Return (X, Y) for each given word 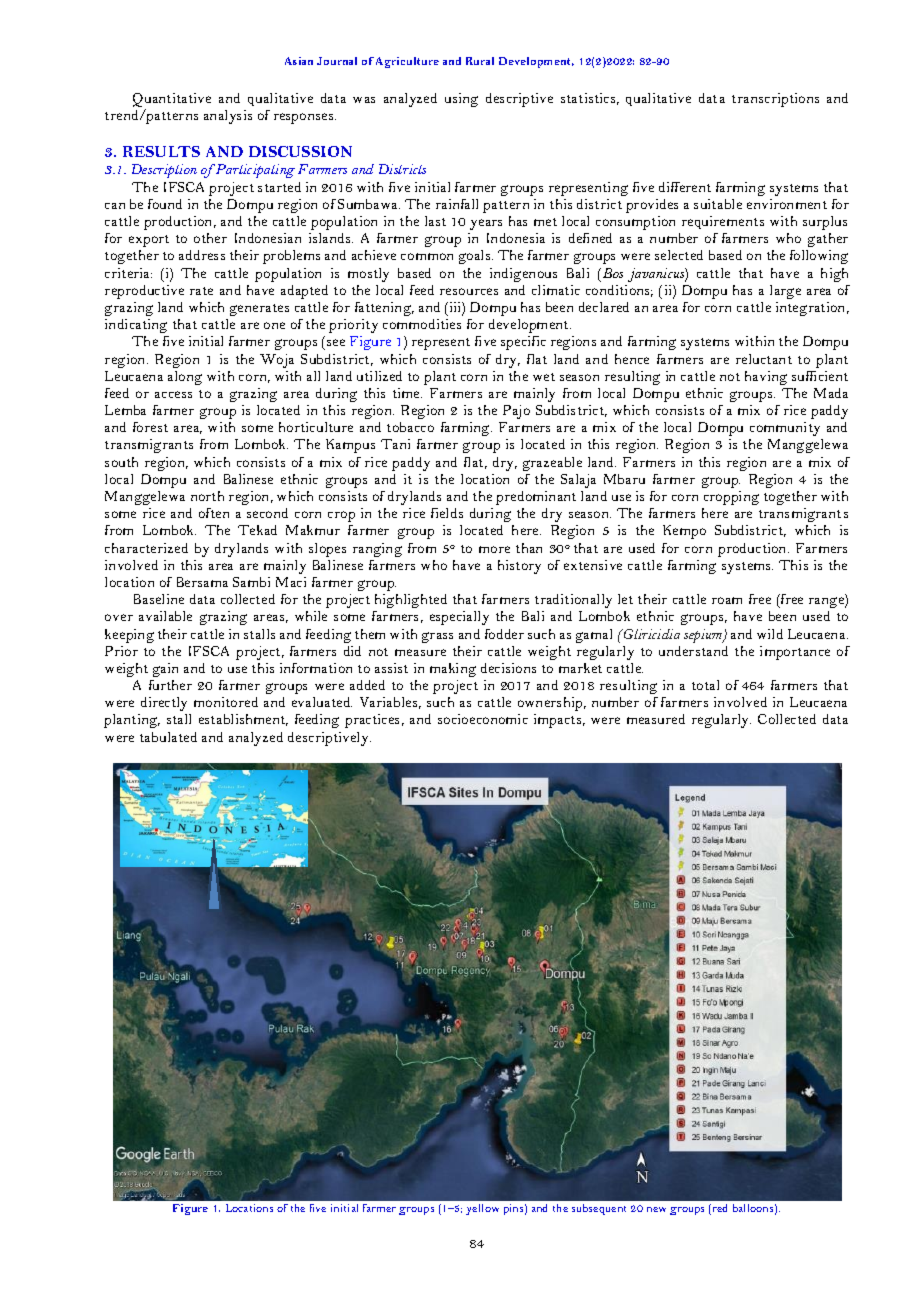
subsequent (599, 1209)
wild (770, 634)
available (165, 616)
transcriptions (775, 100)
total (705, 685)
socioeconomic (483, 719)
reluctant (764, 359)
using (461, 100)
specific (523, 343)
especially (459, 618)
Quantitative (172, 101)
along (185, 378)
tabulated (168, 737)
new (656, 1209)
